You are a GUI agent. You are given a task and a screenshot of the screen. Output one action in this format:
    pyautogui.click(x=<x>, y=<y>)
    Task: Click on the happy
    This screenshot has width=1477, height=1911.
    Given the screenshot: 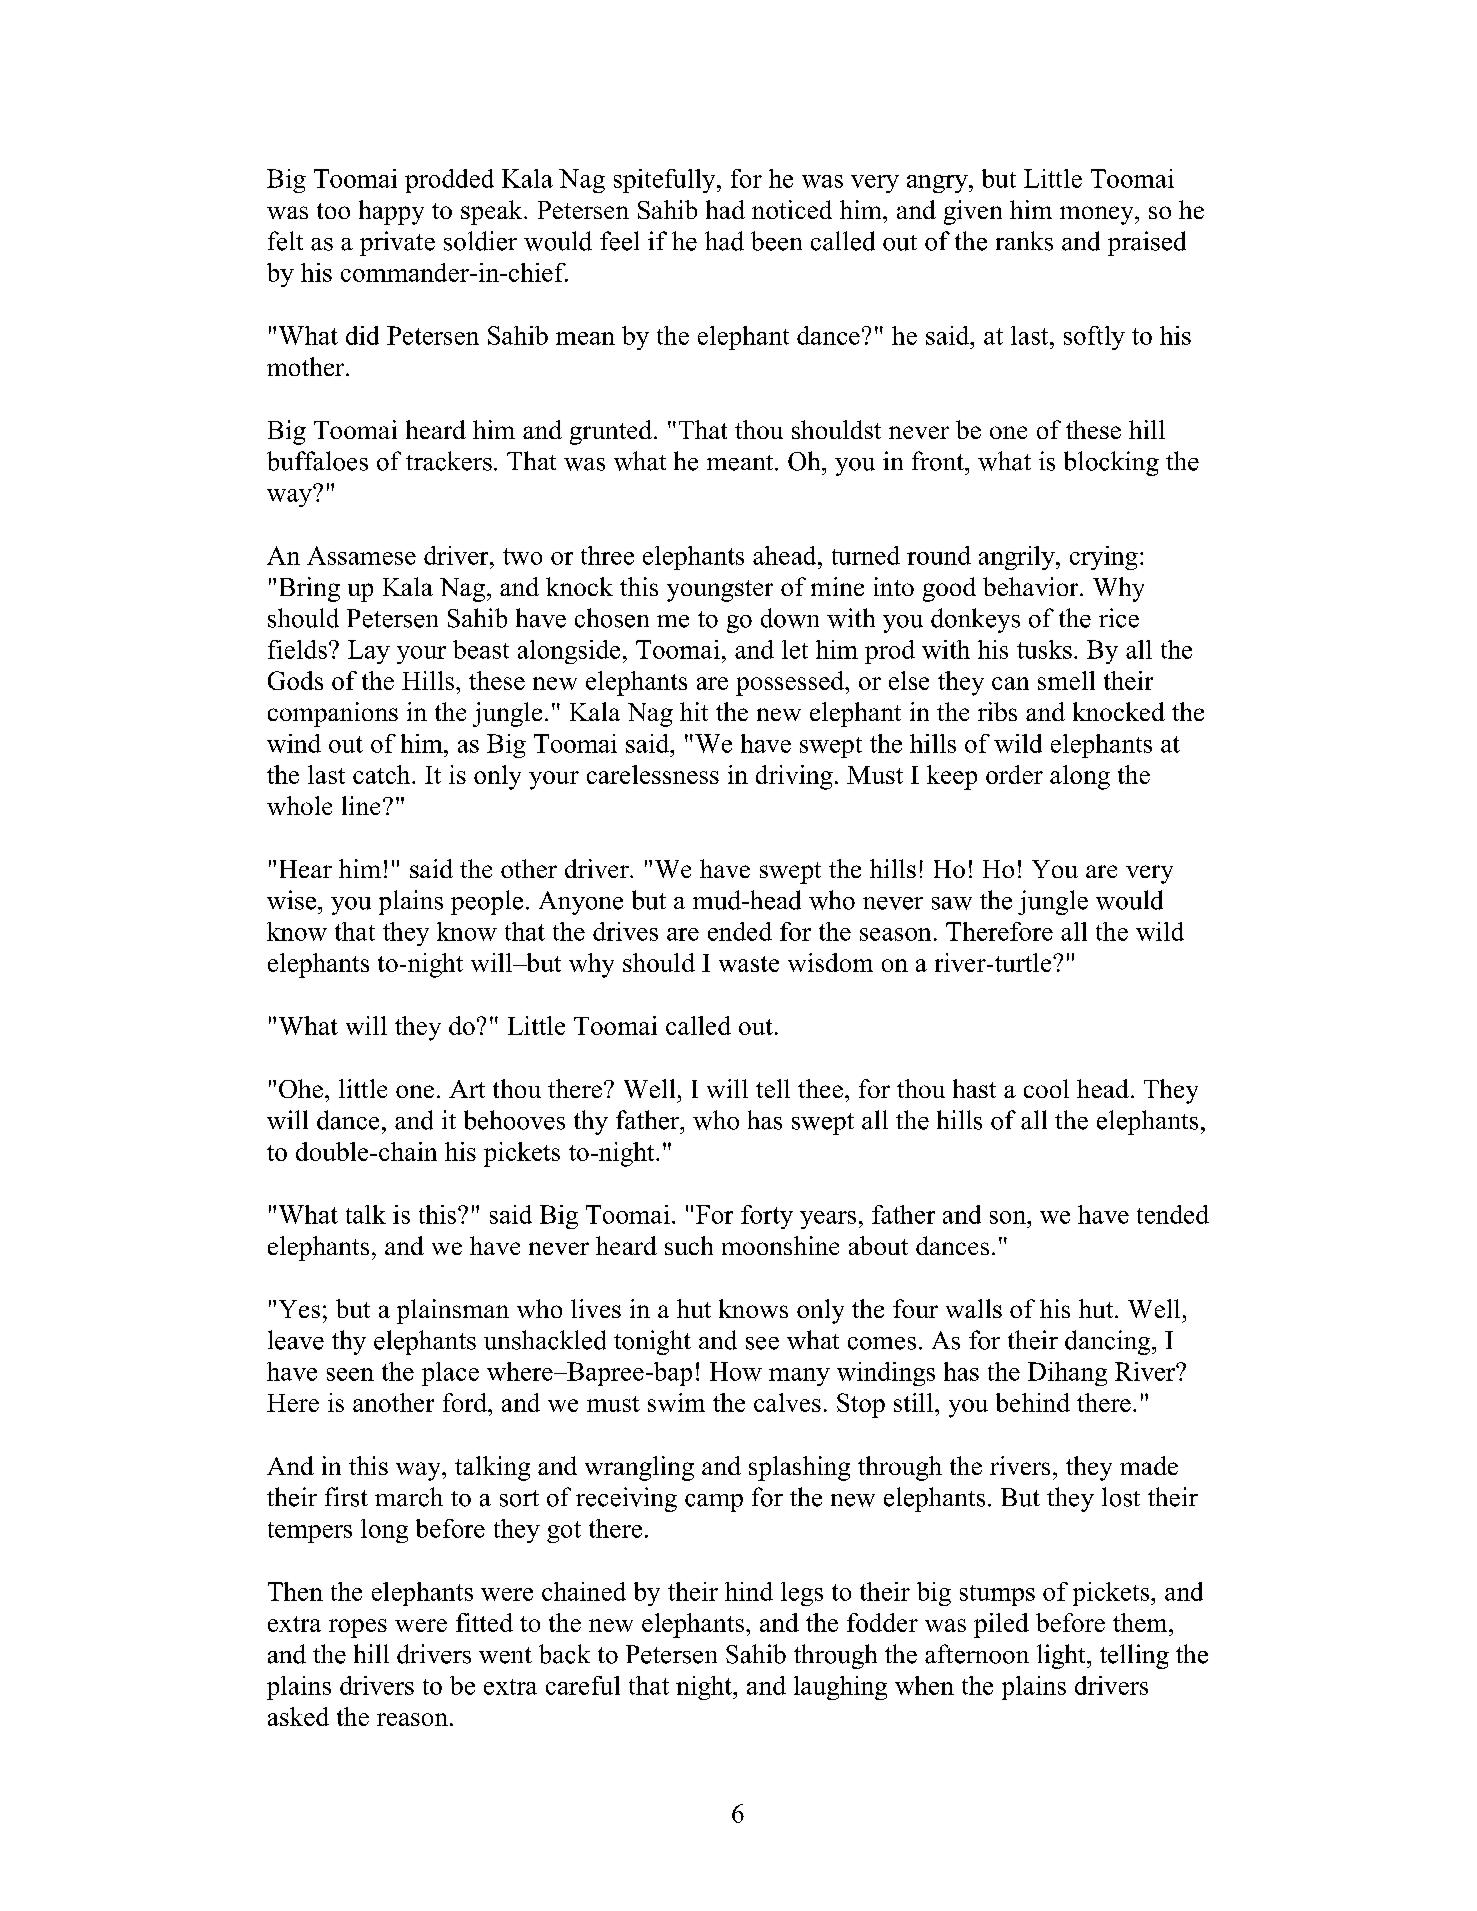 What is the action you would take?
    pyautogui.click(x=391, y=212)
